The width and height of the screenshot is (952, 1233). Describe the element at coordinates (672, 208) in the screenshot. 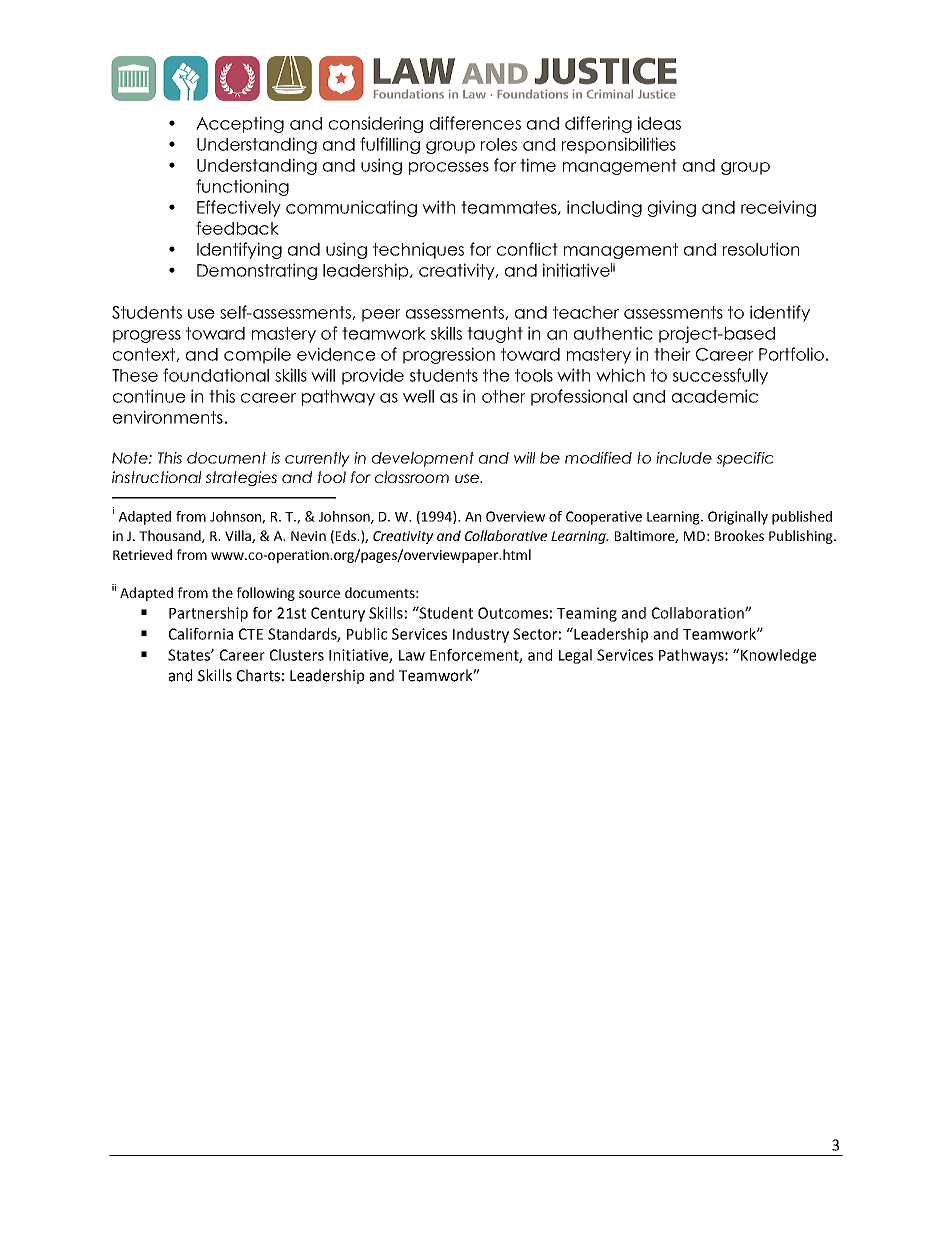

I see `giving` at that location.
